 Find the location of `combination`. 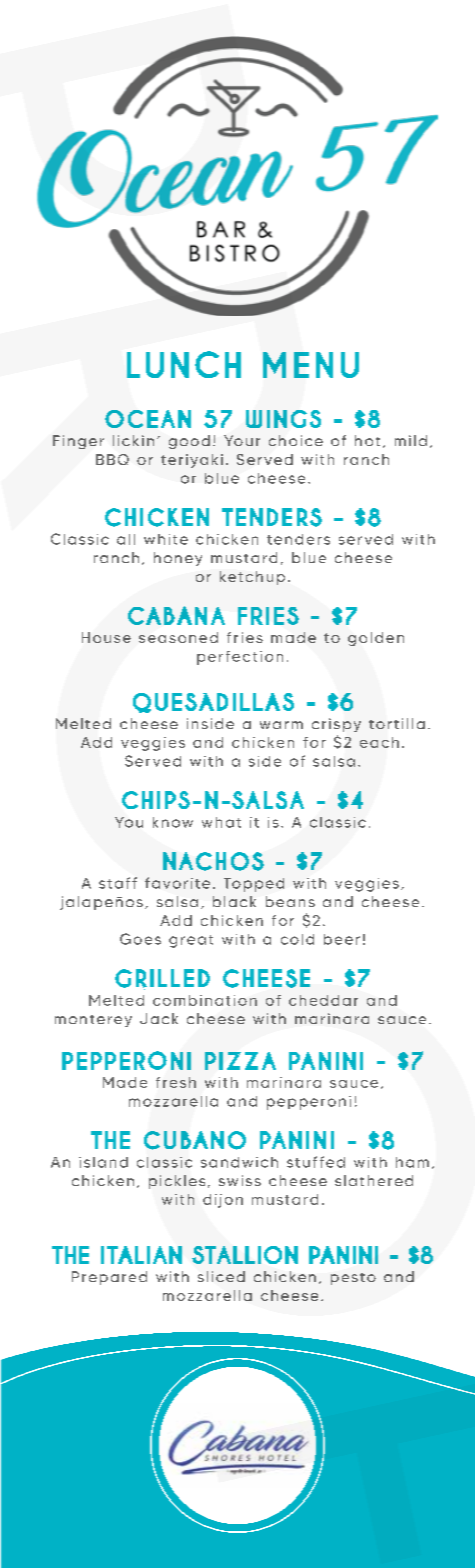

combination is located at coordinates (205, 1000).
